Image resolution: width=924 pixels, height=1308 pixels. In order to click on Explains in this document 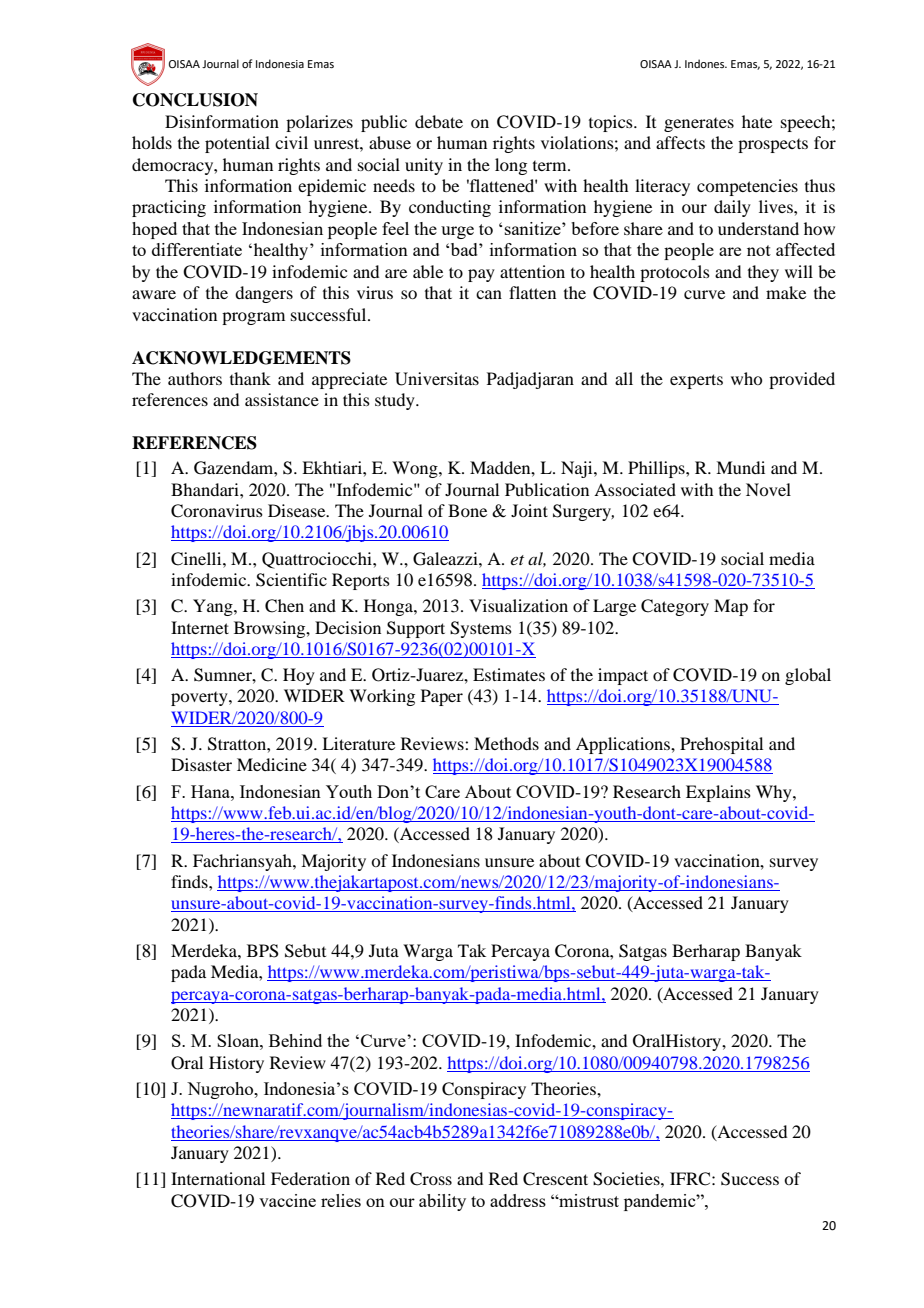, I will do `click(718, 793)`.
